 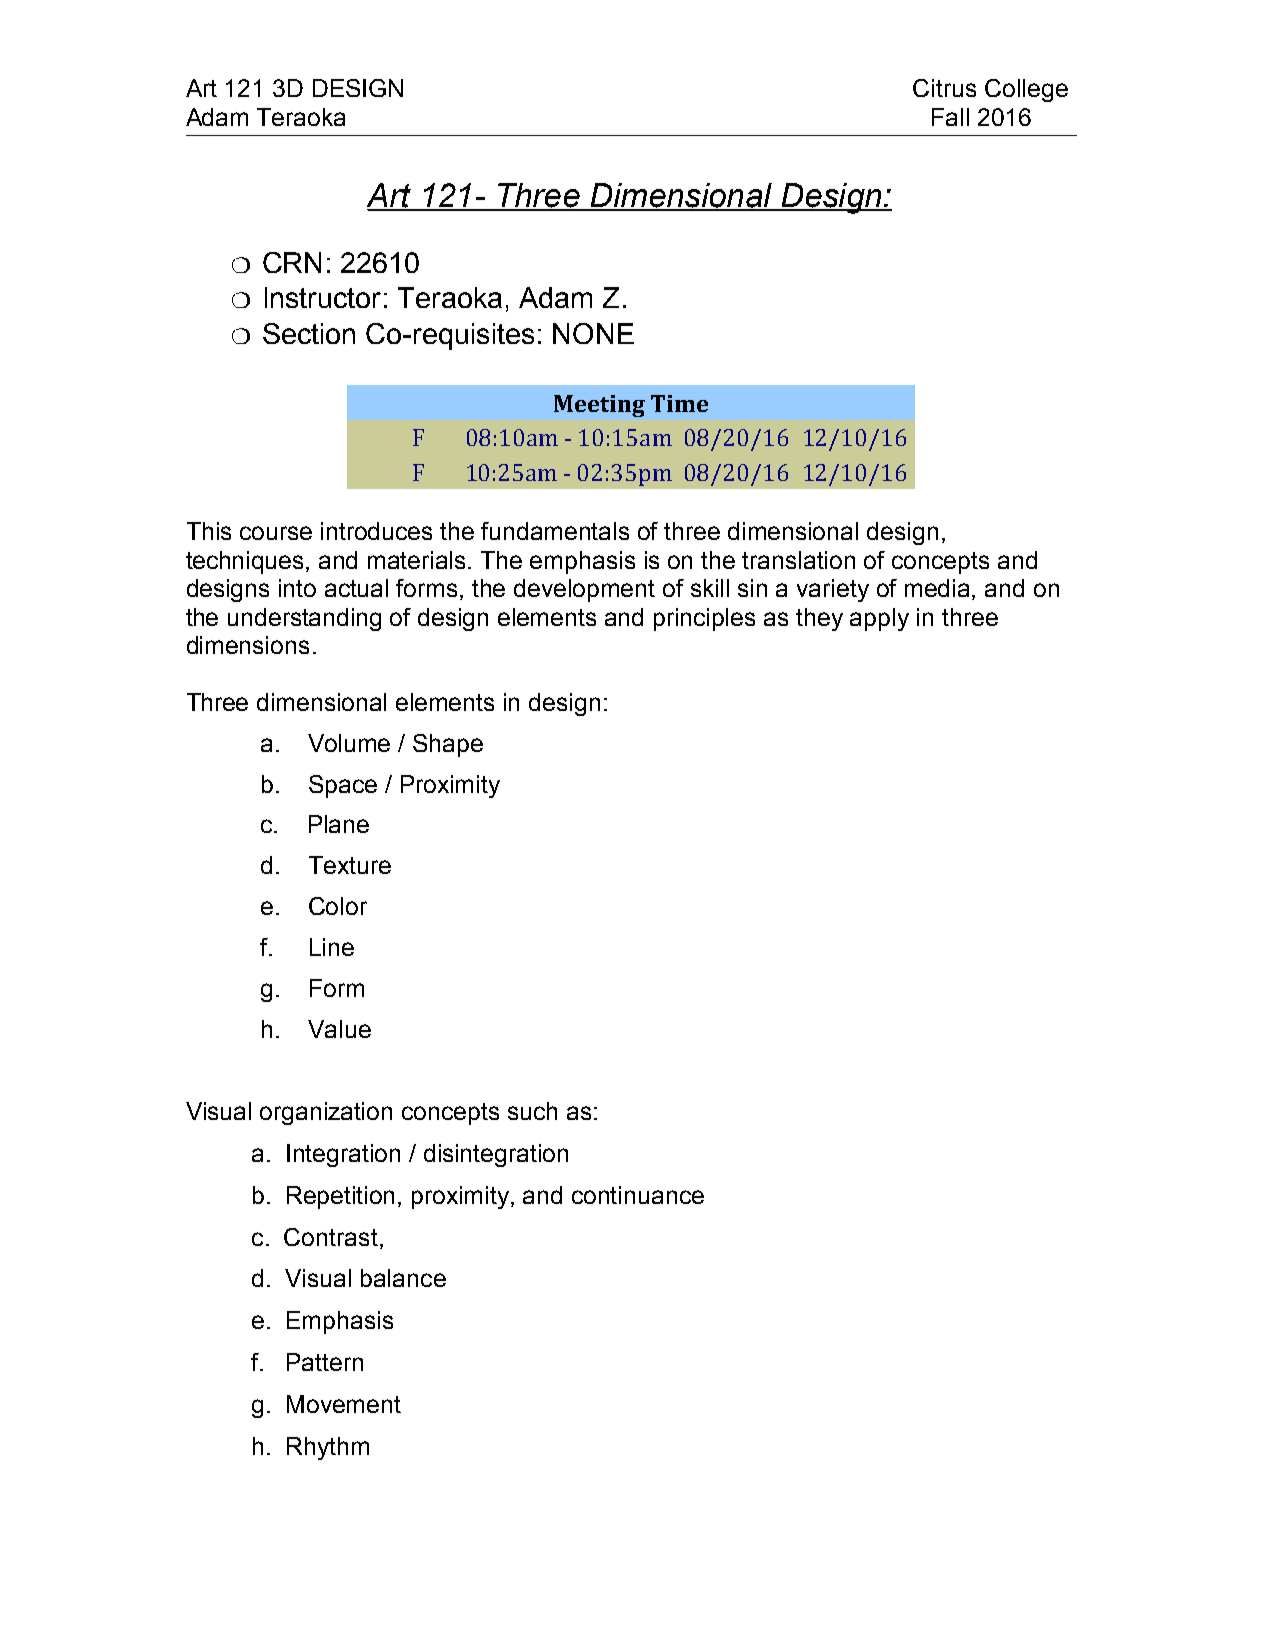 What do you see at coordinates (599, 406) in the image?
I see `Meeting` at bounding box center [599, 406].
